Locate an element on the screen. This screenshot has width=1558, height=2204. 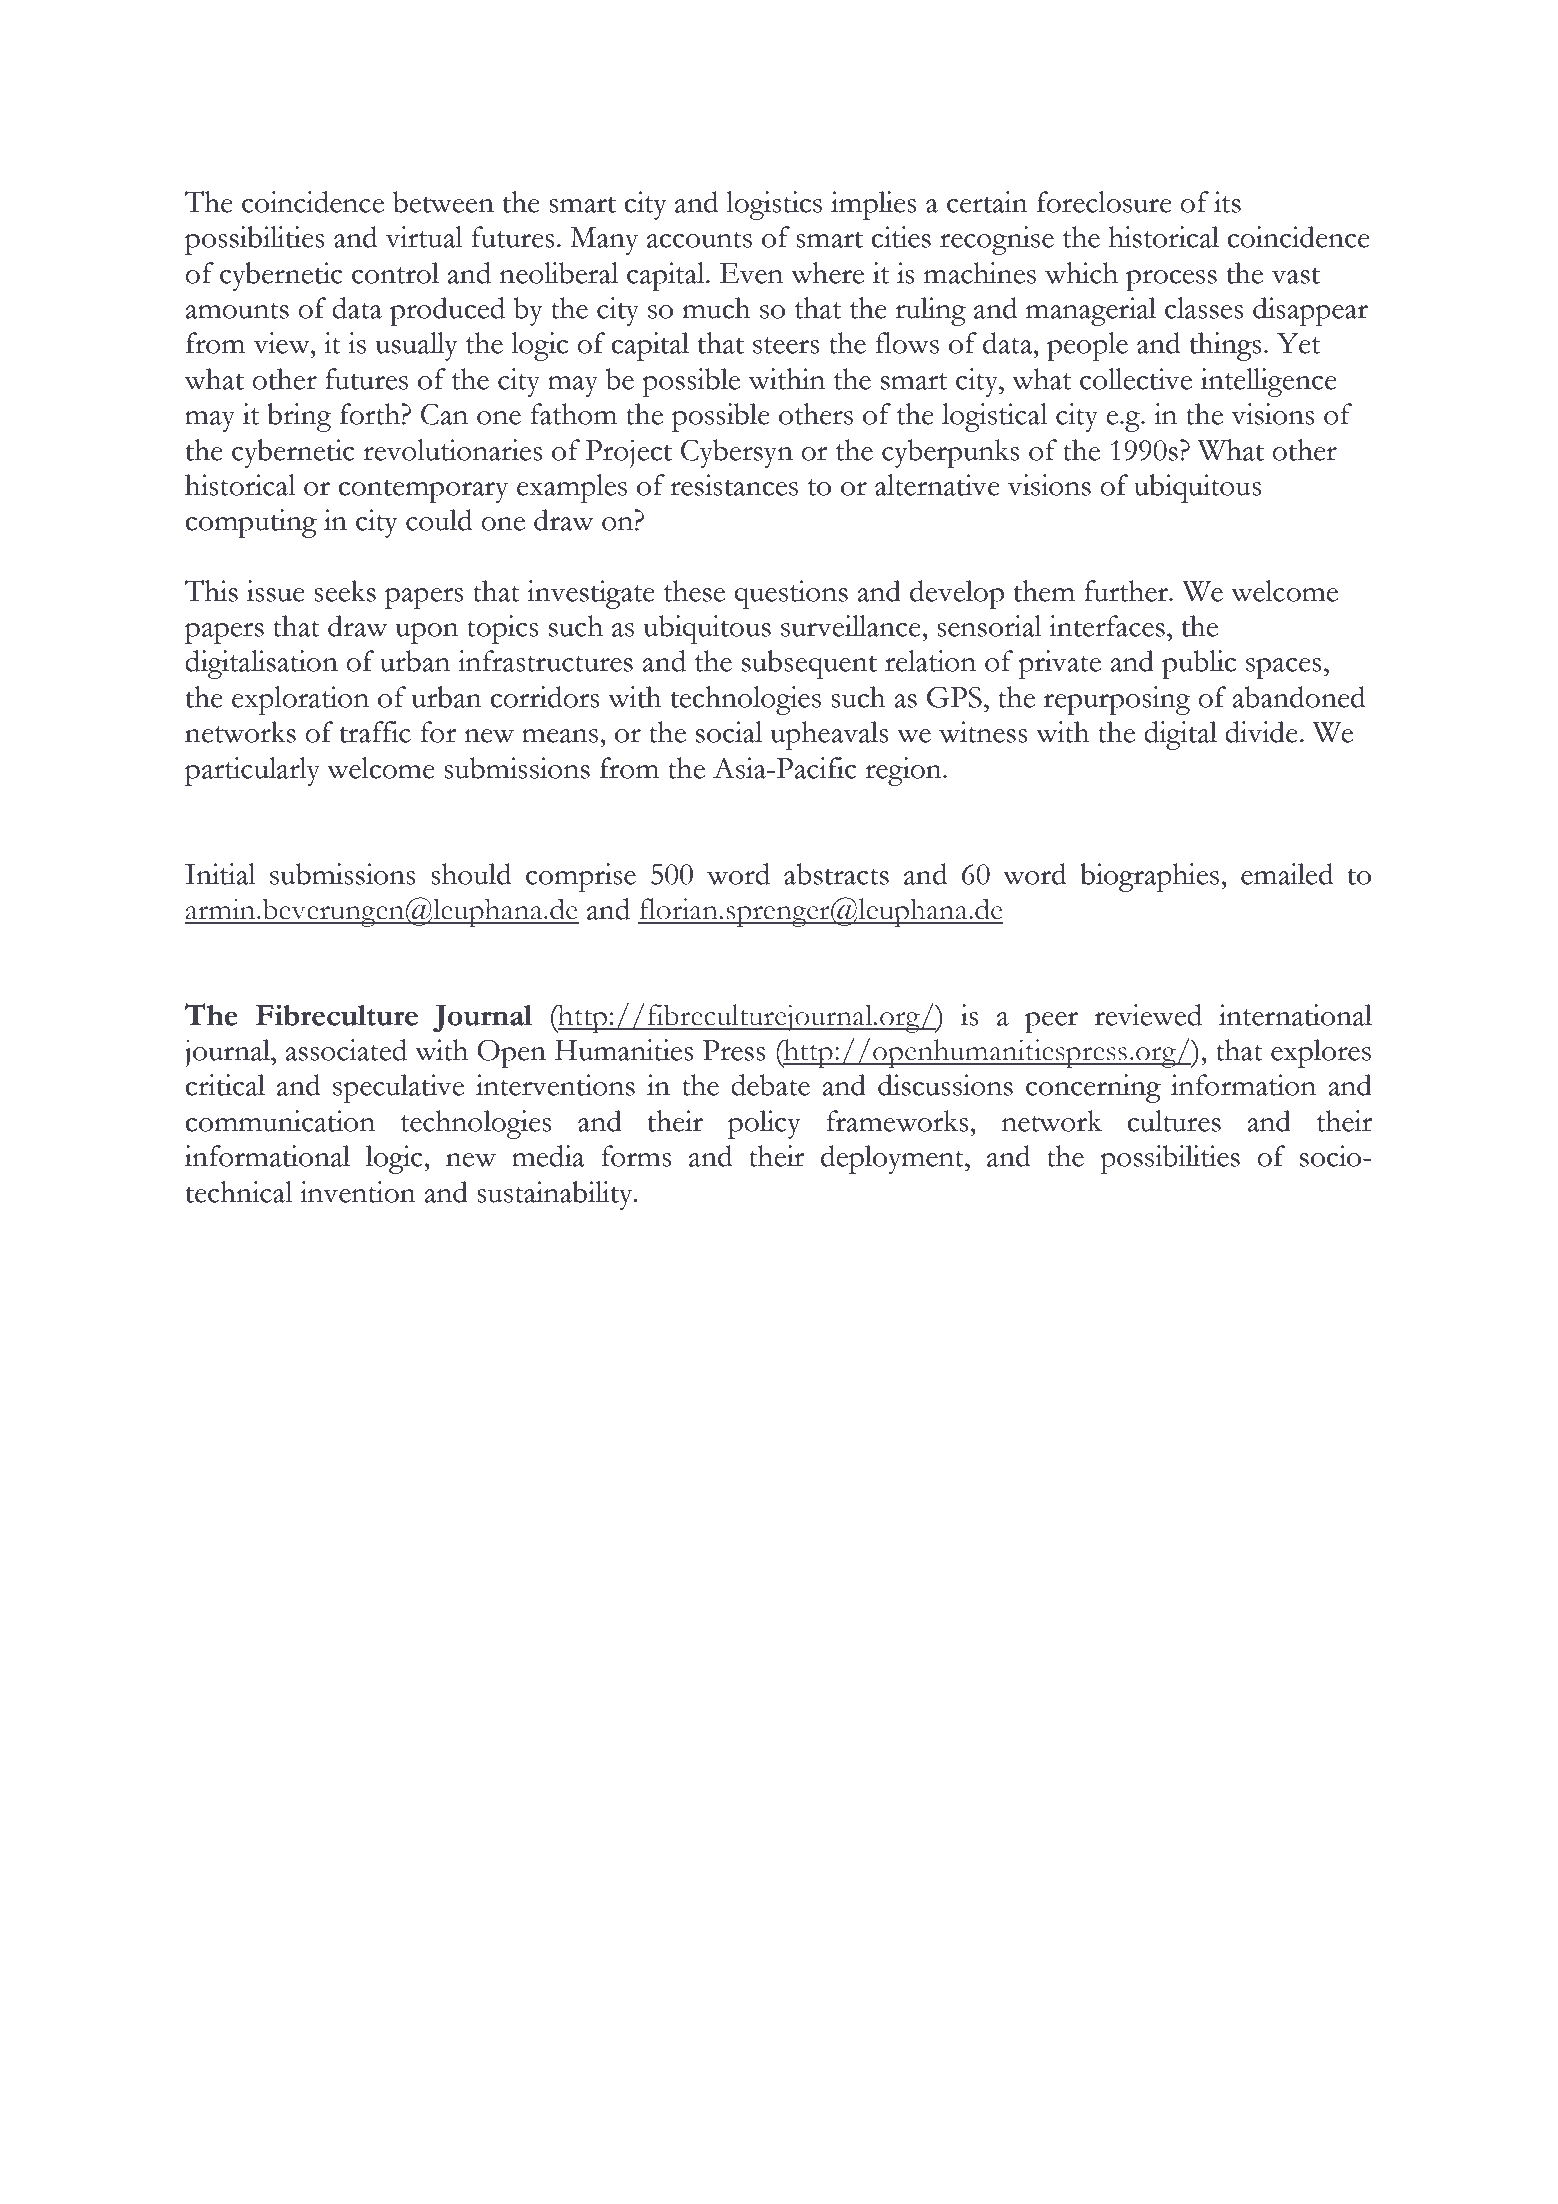
further is located at coordinates (1127, 591).
